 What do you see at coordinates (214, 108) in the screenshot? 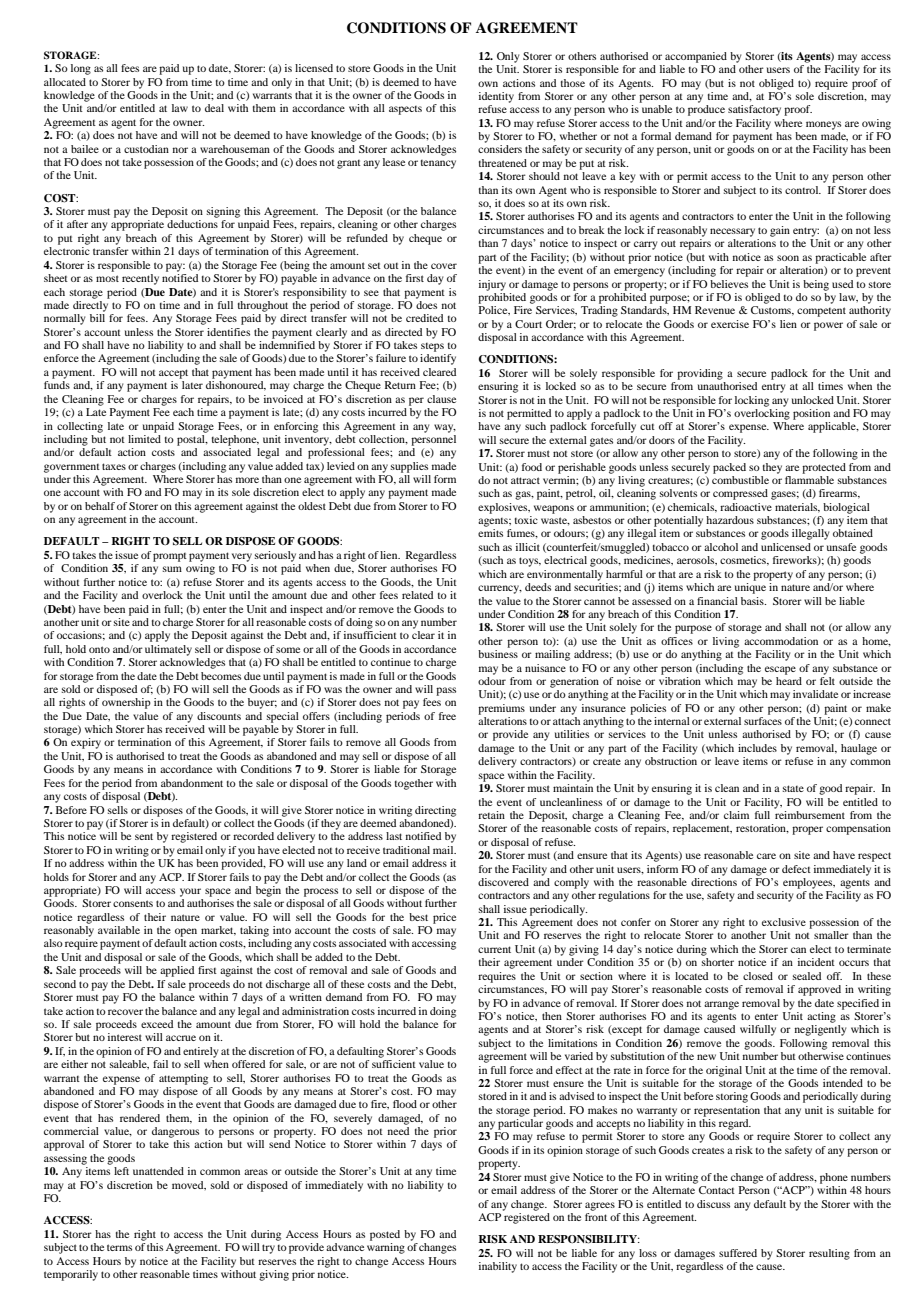
I see `deal` at bounding box center [214, 108].
